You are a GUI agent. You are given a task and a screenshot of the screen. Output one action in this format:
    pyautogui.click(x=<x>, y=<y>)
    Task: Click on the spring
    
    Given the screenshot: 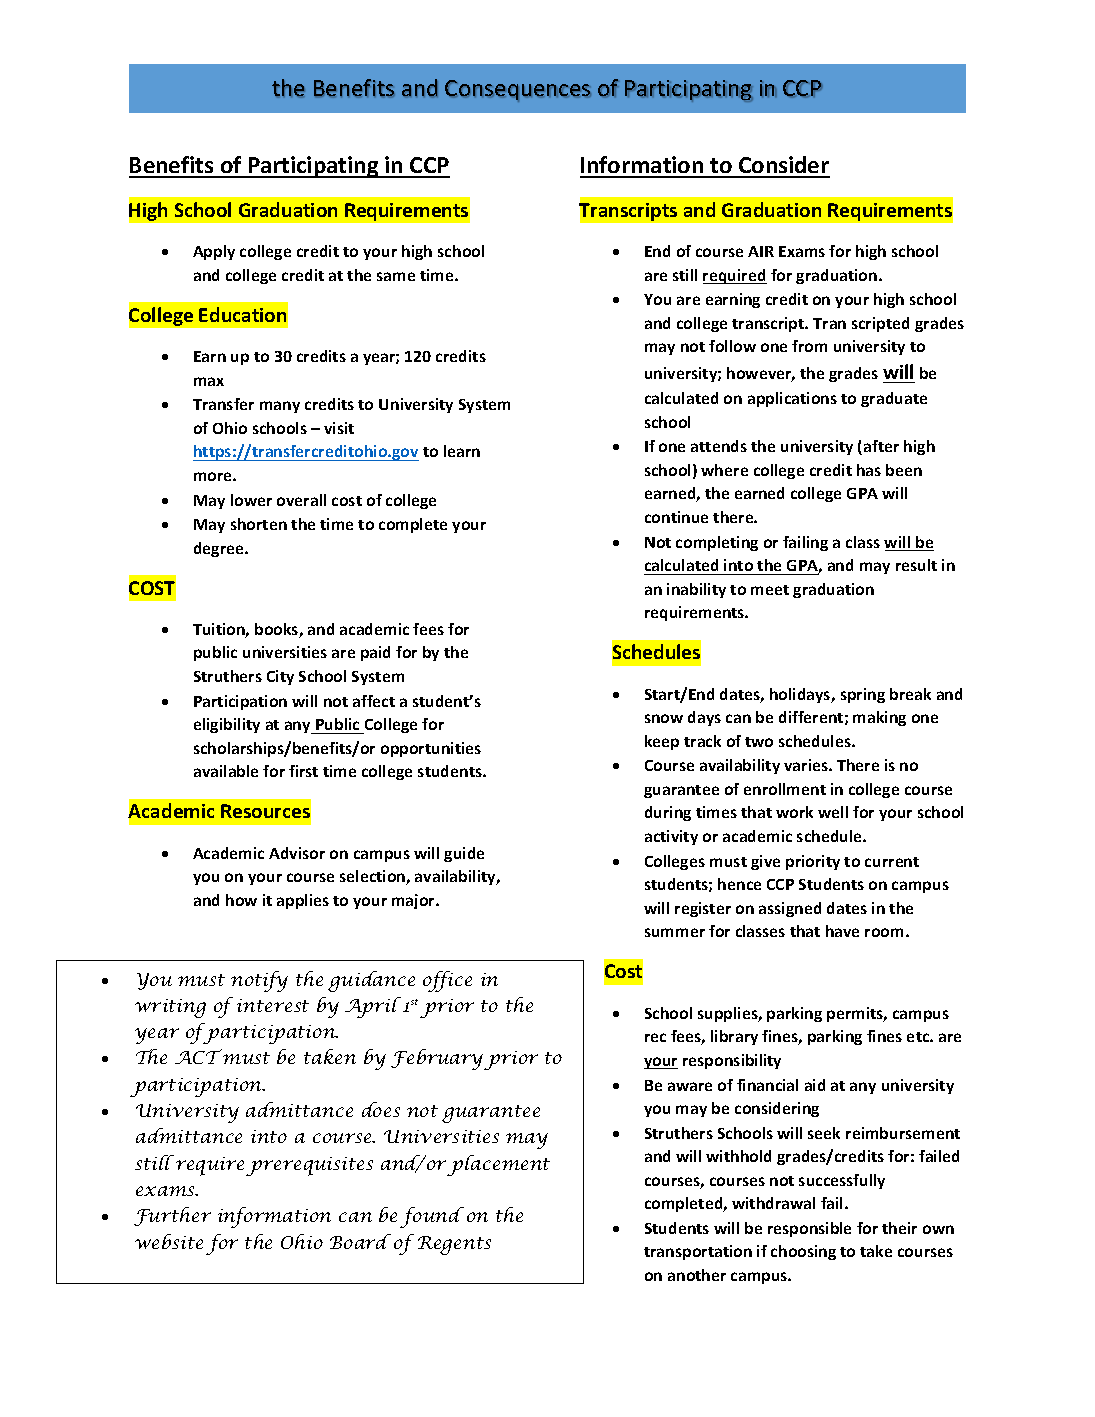 What is the action you would take?
    pyautogui.click(x=863, y=695)
